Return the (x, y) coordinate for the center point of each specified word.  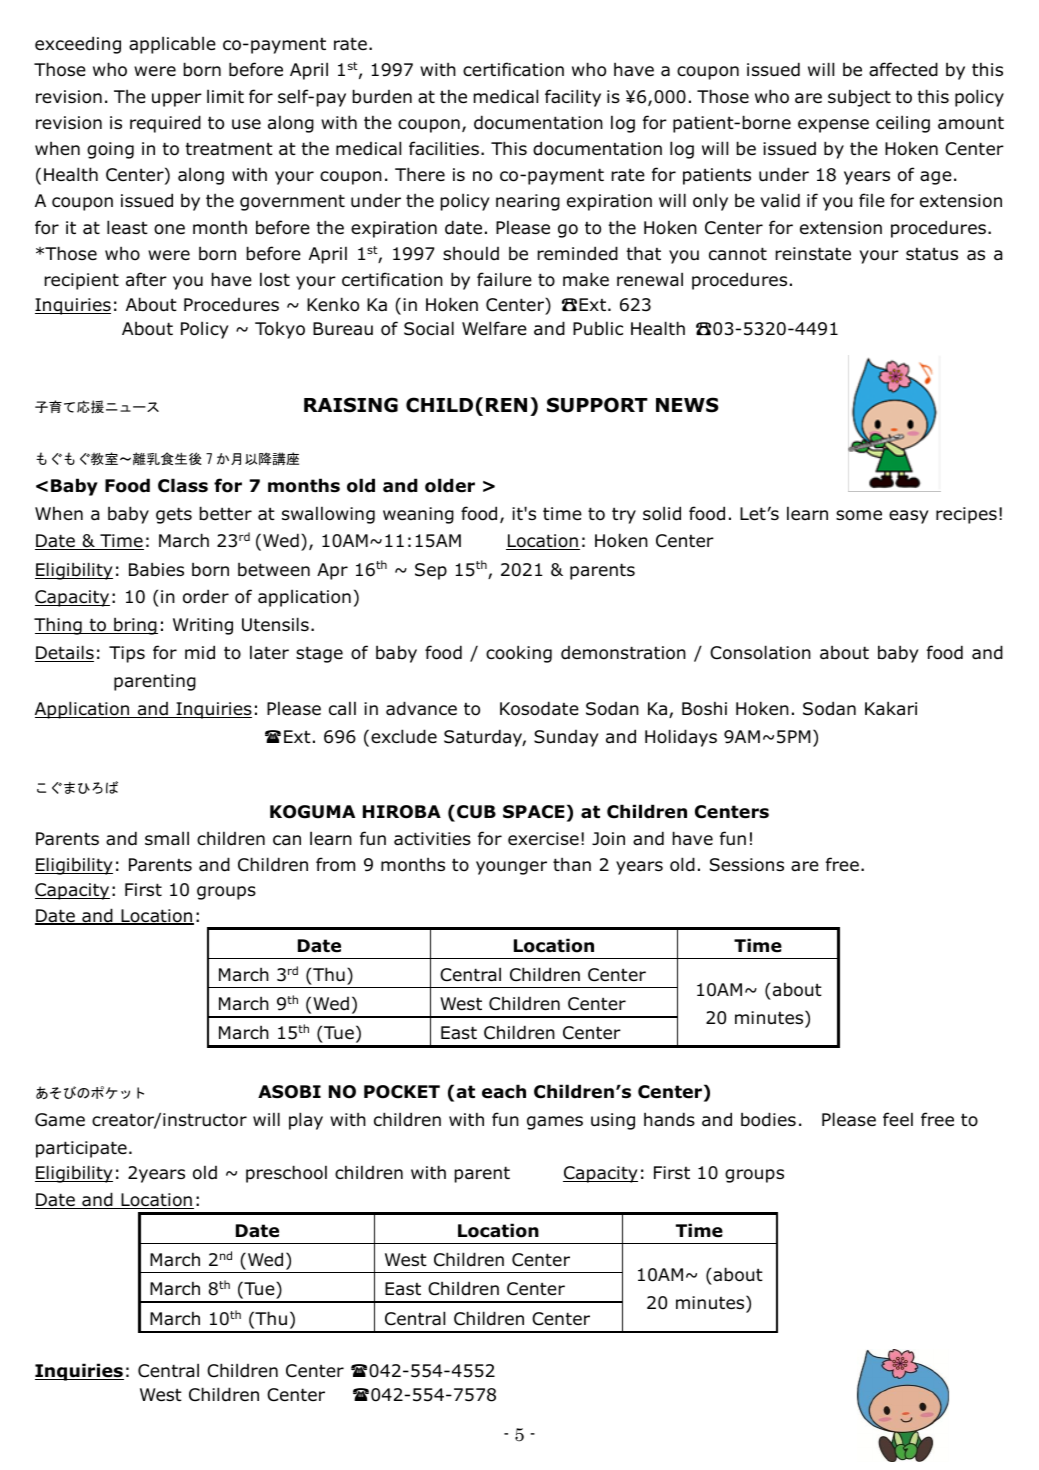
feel (898, 1119)
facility (573, 98)
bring (135, 626)
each (504, 1091)
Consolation (760, 652)
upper (177, 100)
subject (859, 98)
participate (81, 1149)
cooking (519, 654)
